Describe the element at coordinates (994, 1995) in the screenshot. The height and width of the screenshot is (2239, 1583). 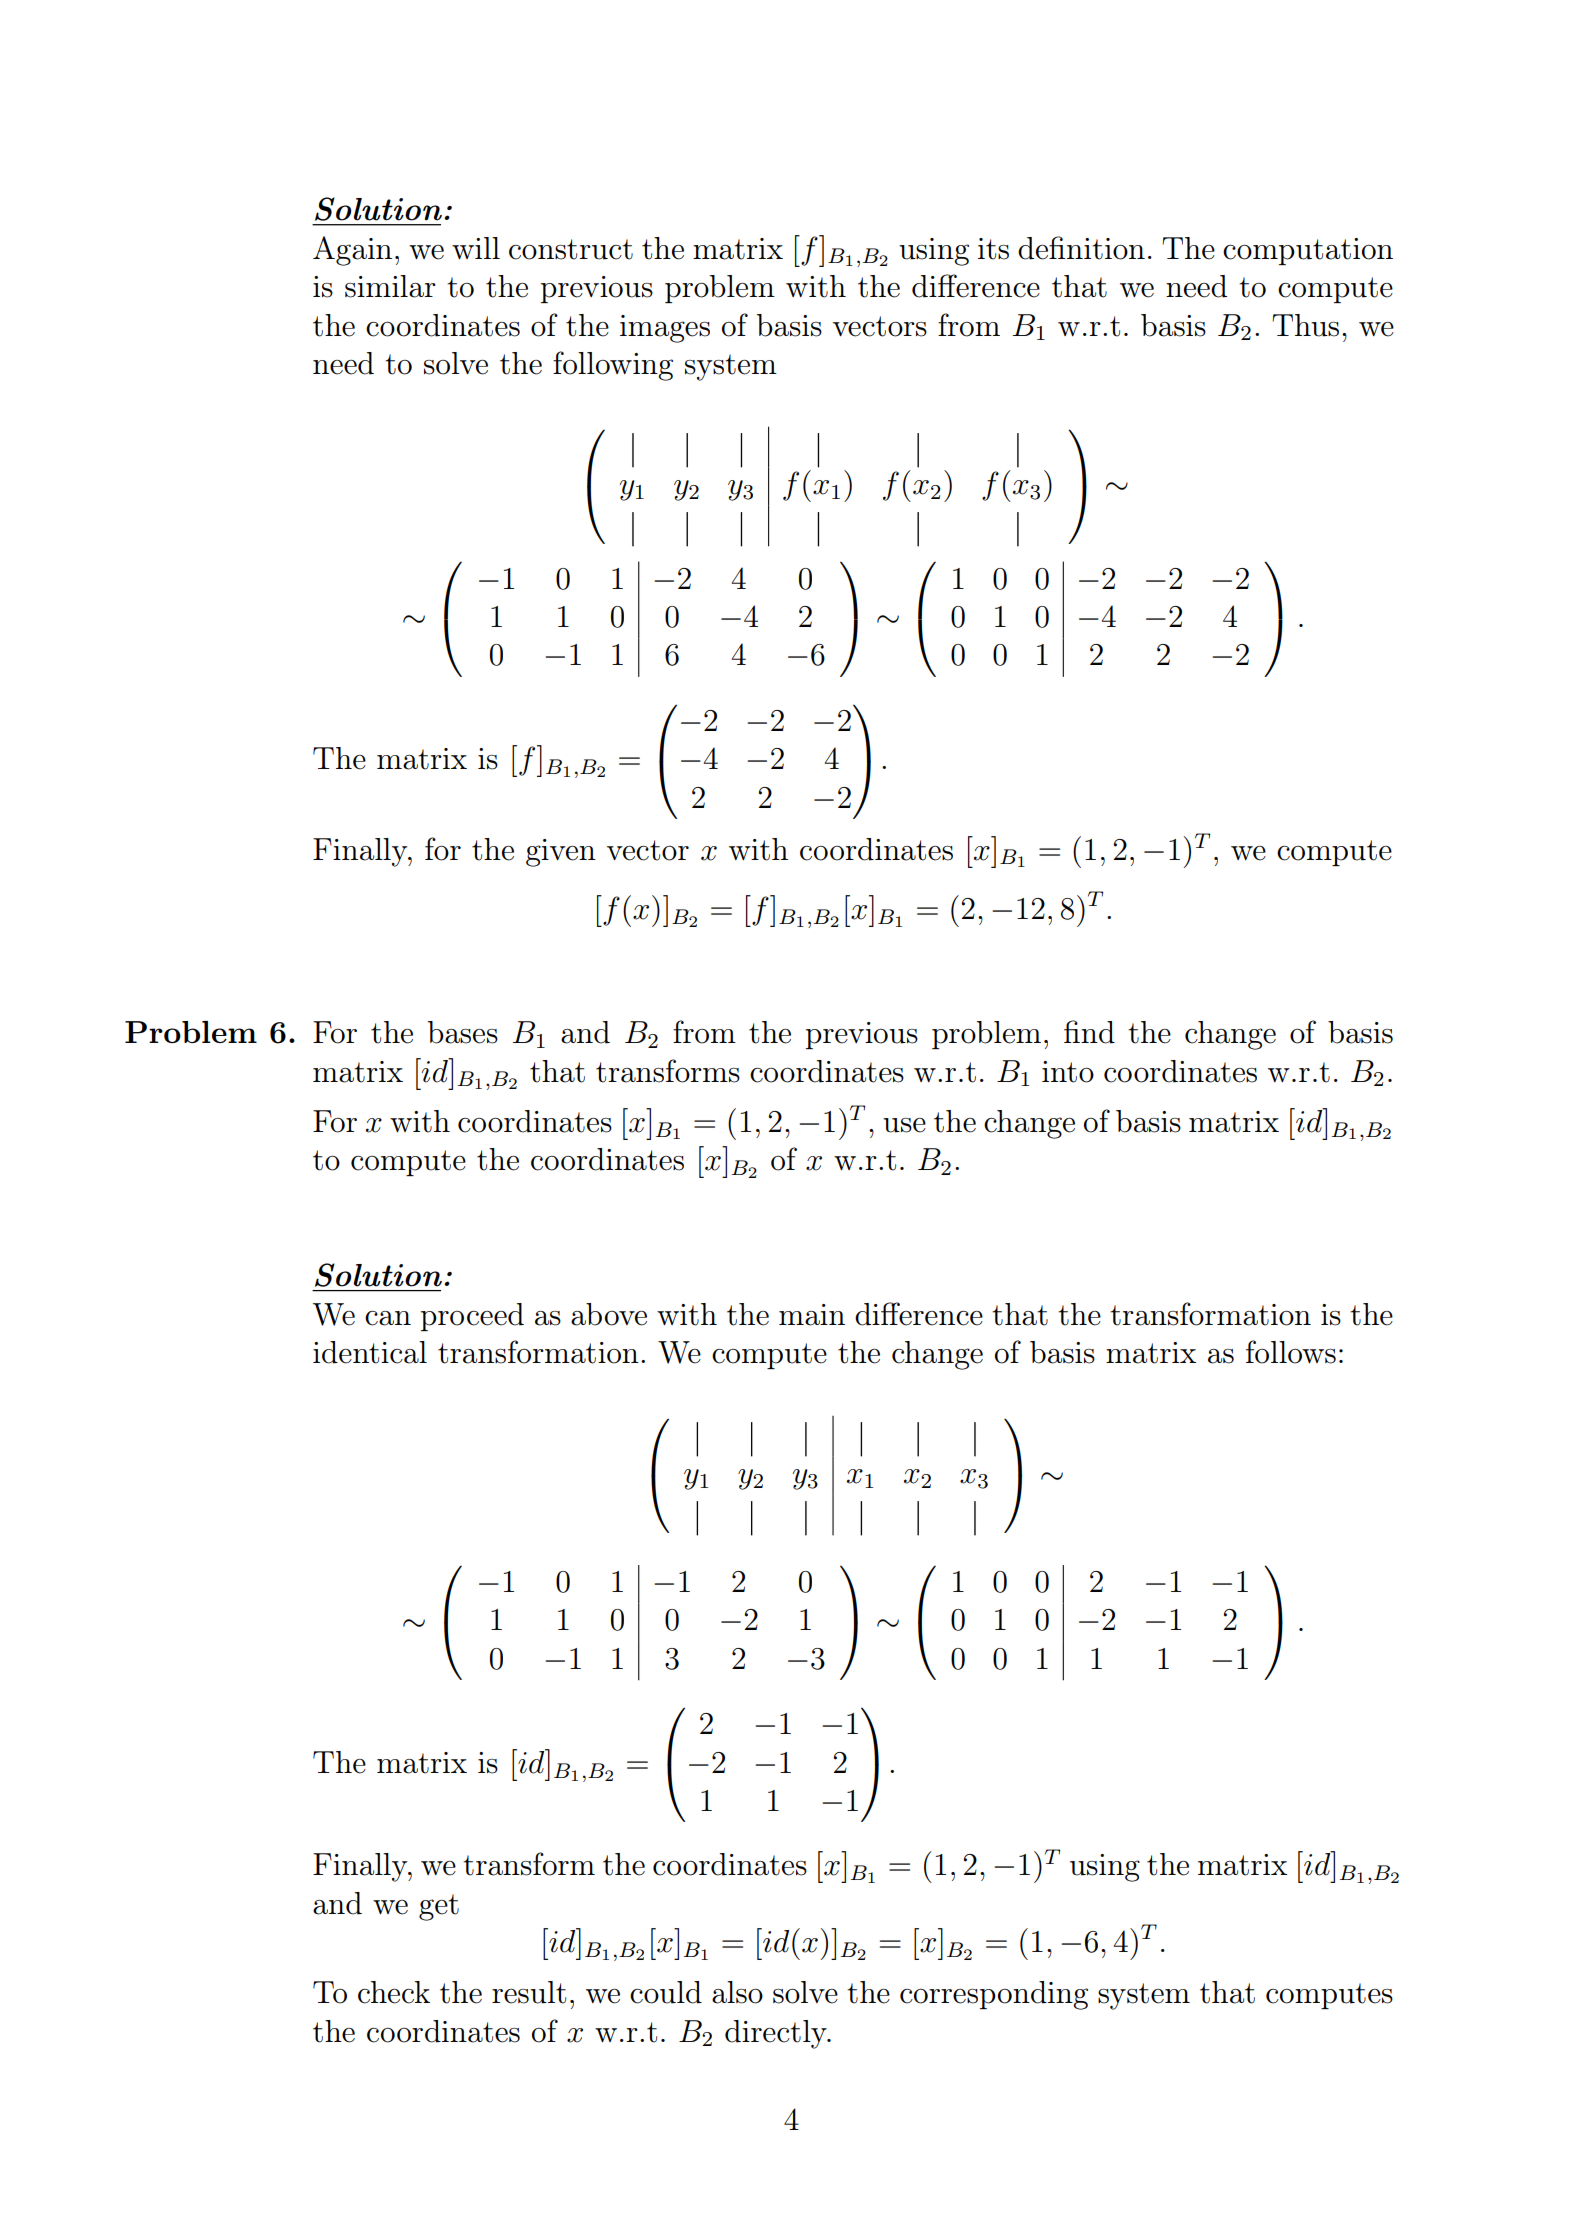
I see `corresponding` at that location.
